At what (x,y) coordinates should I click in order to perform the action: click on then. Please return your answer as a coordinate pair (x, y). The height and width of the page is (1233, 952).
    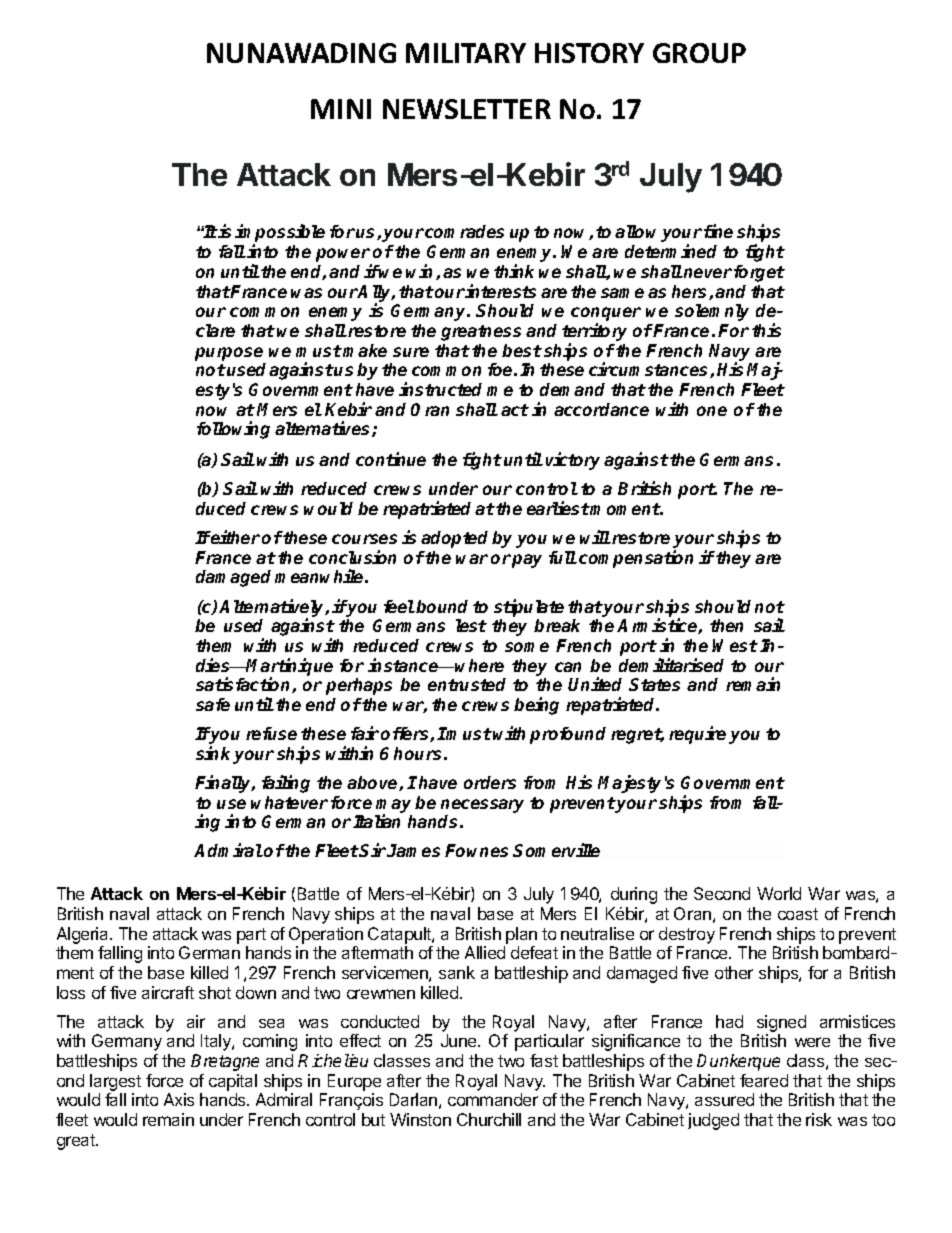
    Looking at the image, I should click on (726, 625).
